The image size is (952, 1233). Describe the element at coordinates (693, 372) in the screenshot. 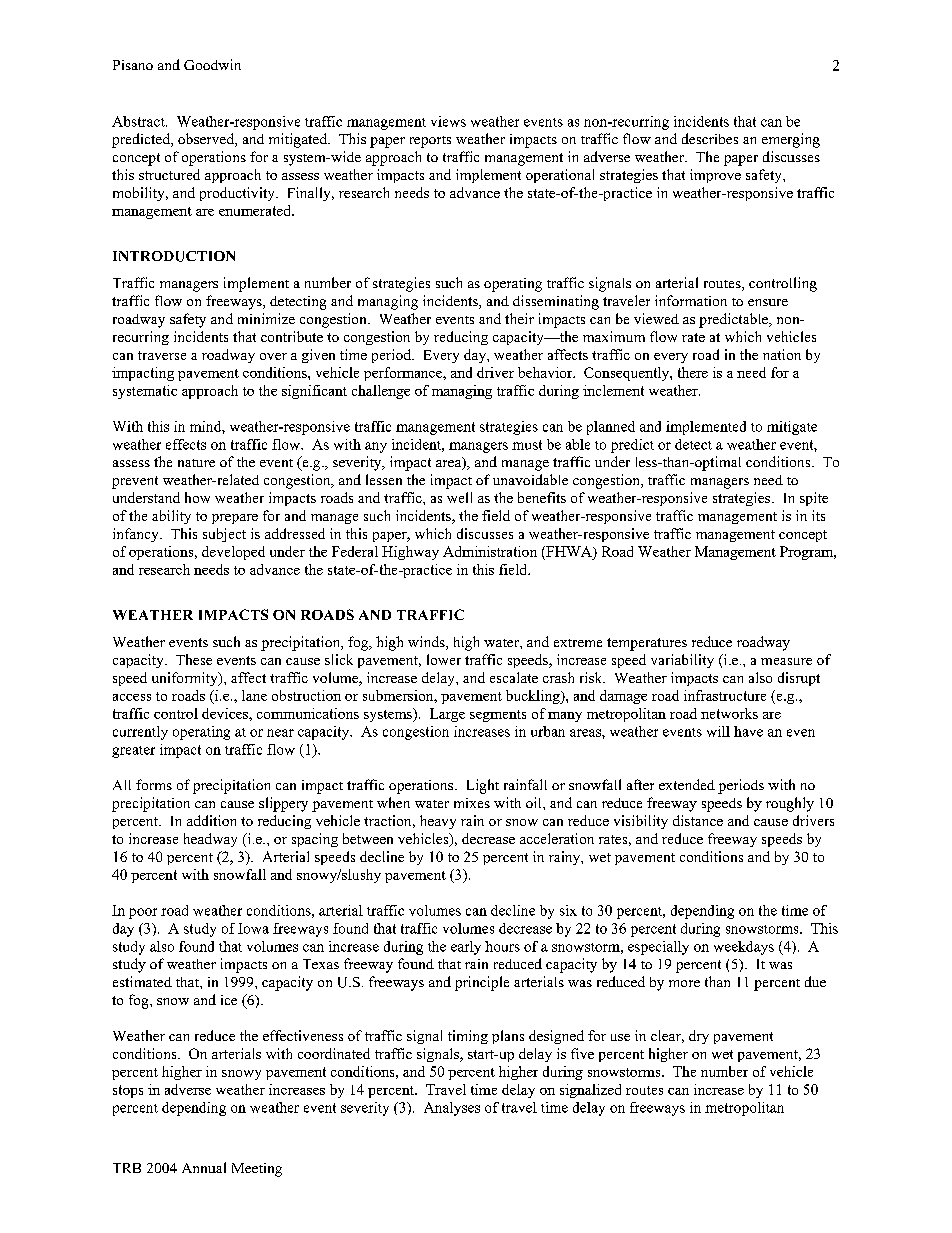

I see `there` at that location.
